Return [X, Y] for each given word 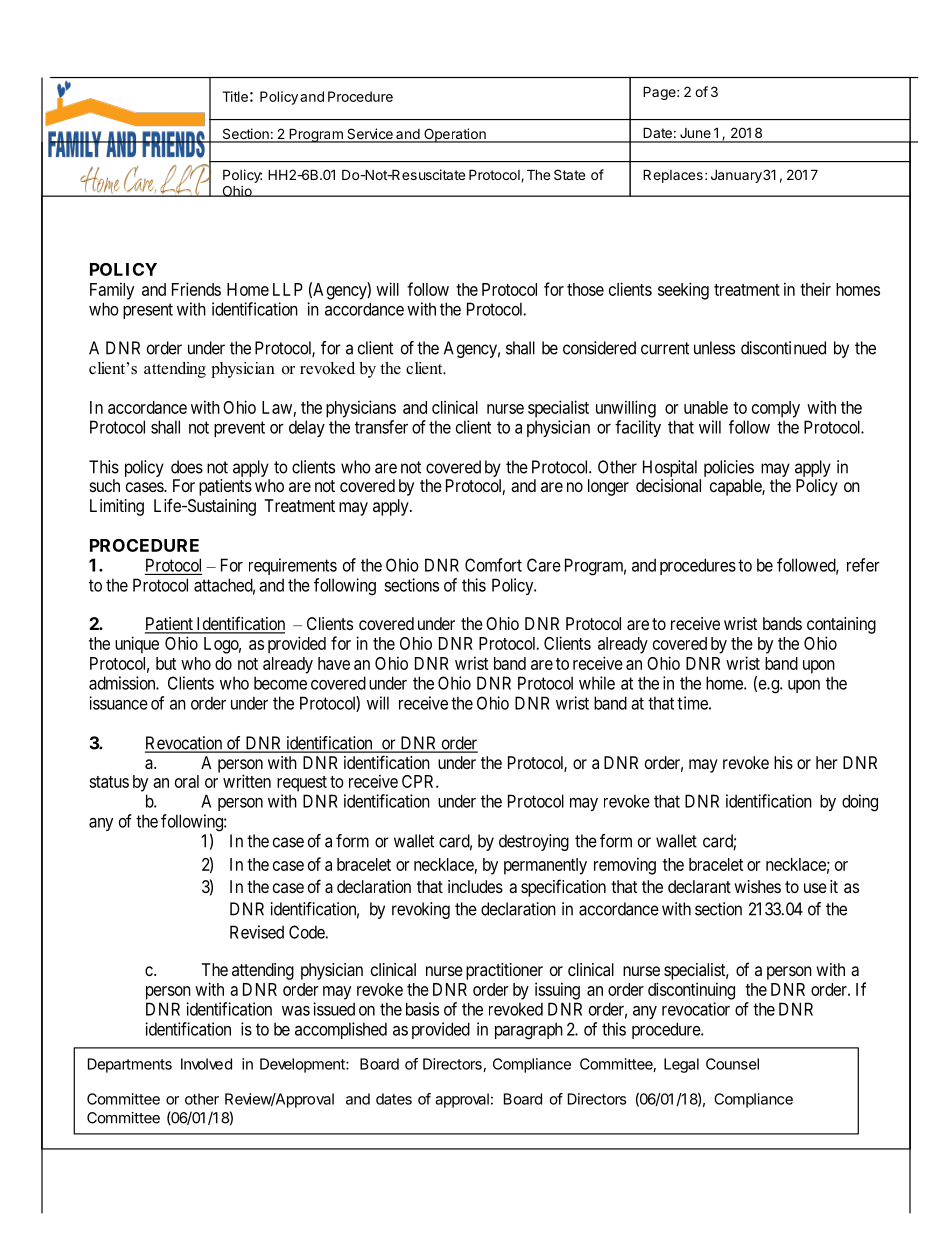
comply [776, 409]
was [296, 1011]
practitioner [504, 971]
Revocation [185, 744]
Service [370, 135]
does [187, 467]
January [736, 176]
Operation [455, 135]
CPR [419, 781]
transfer [381, 427]
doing [860, 803]
